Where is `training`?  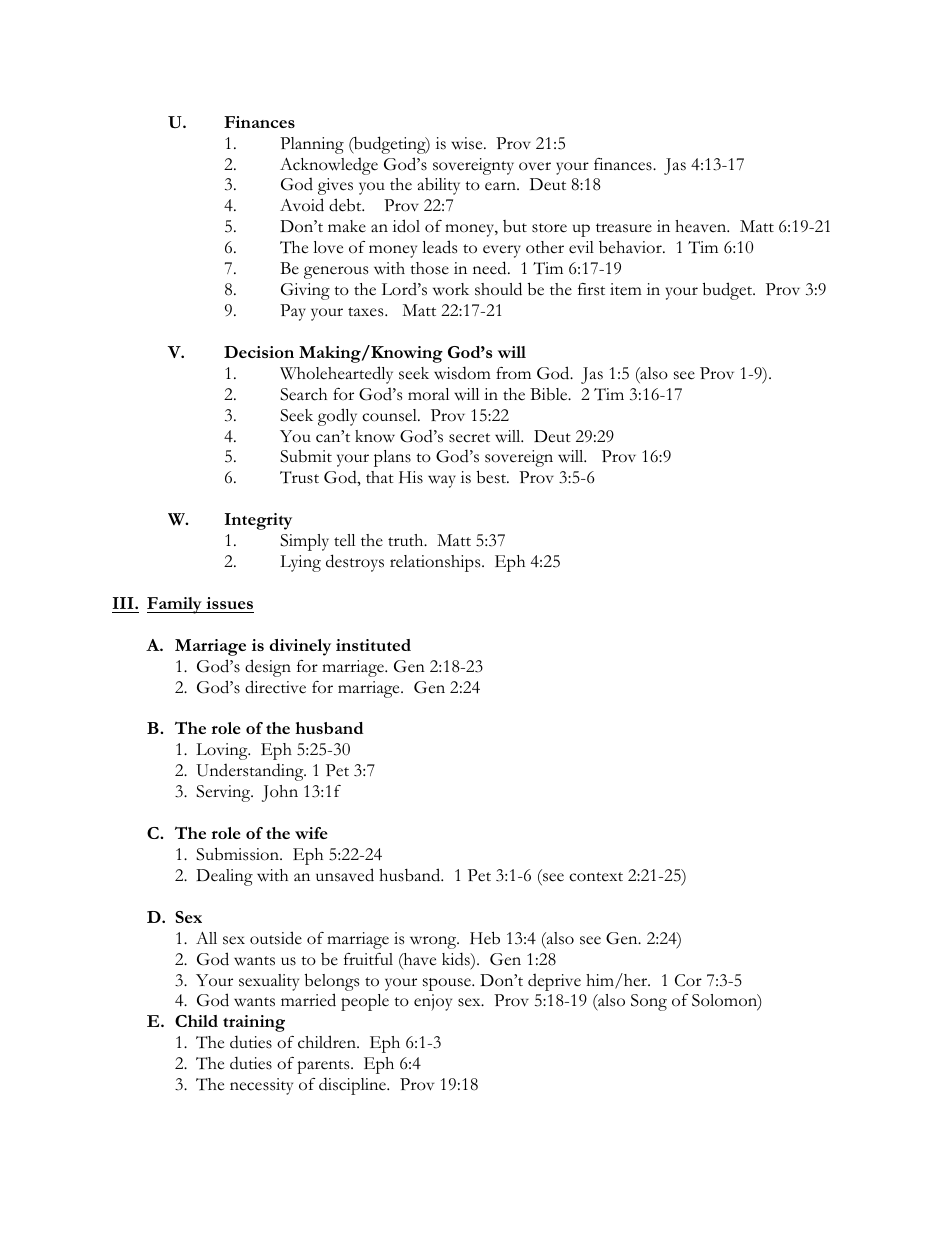 training is located at coordinates (254, 1023).
